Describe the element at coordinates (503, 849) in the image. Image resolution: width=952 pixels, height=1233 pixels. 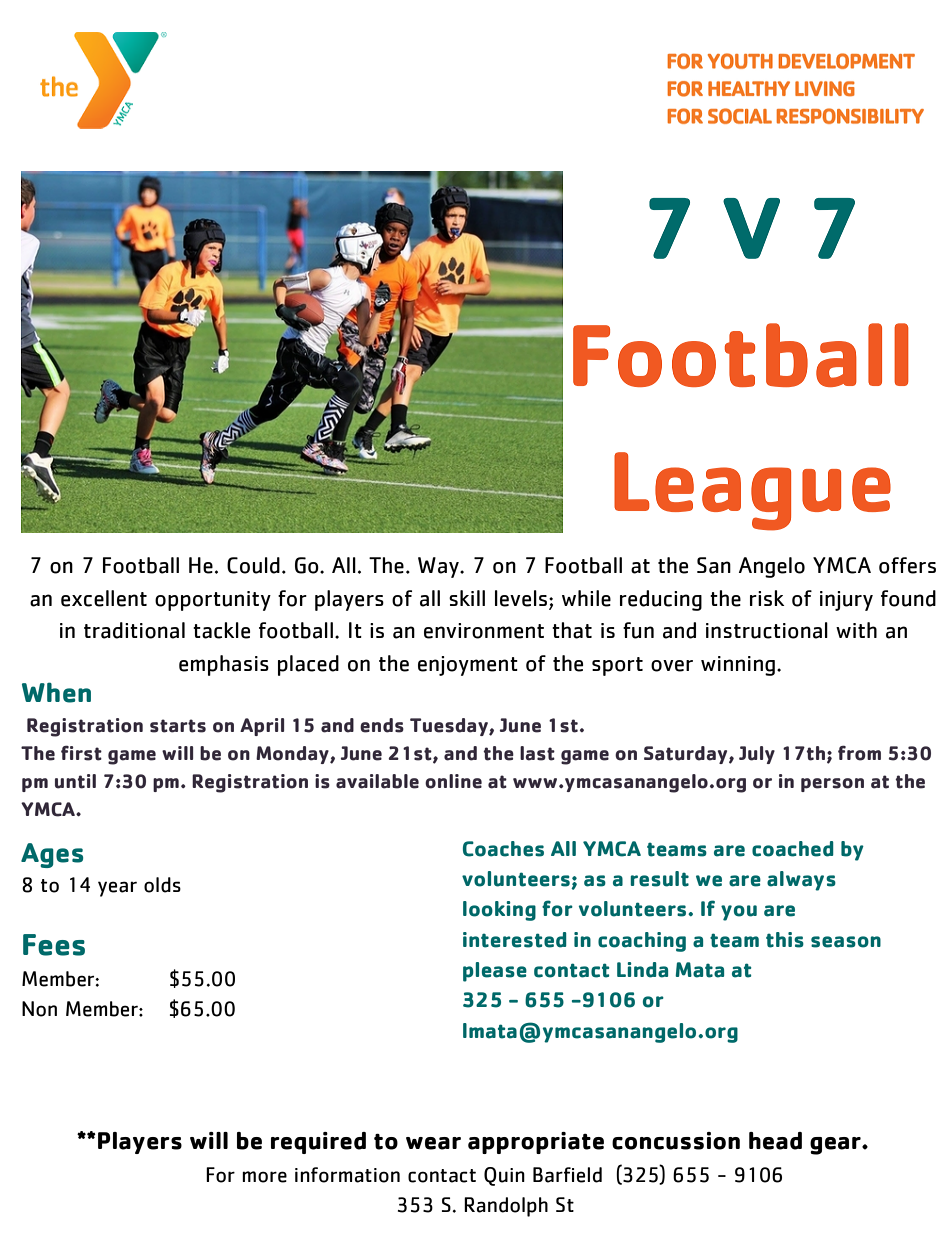
I see `Coaches` at that location.
